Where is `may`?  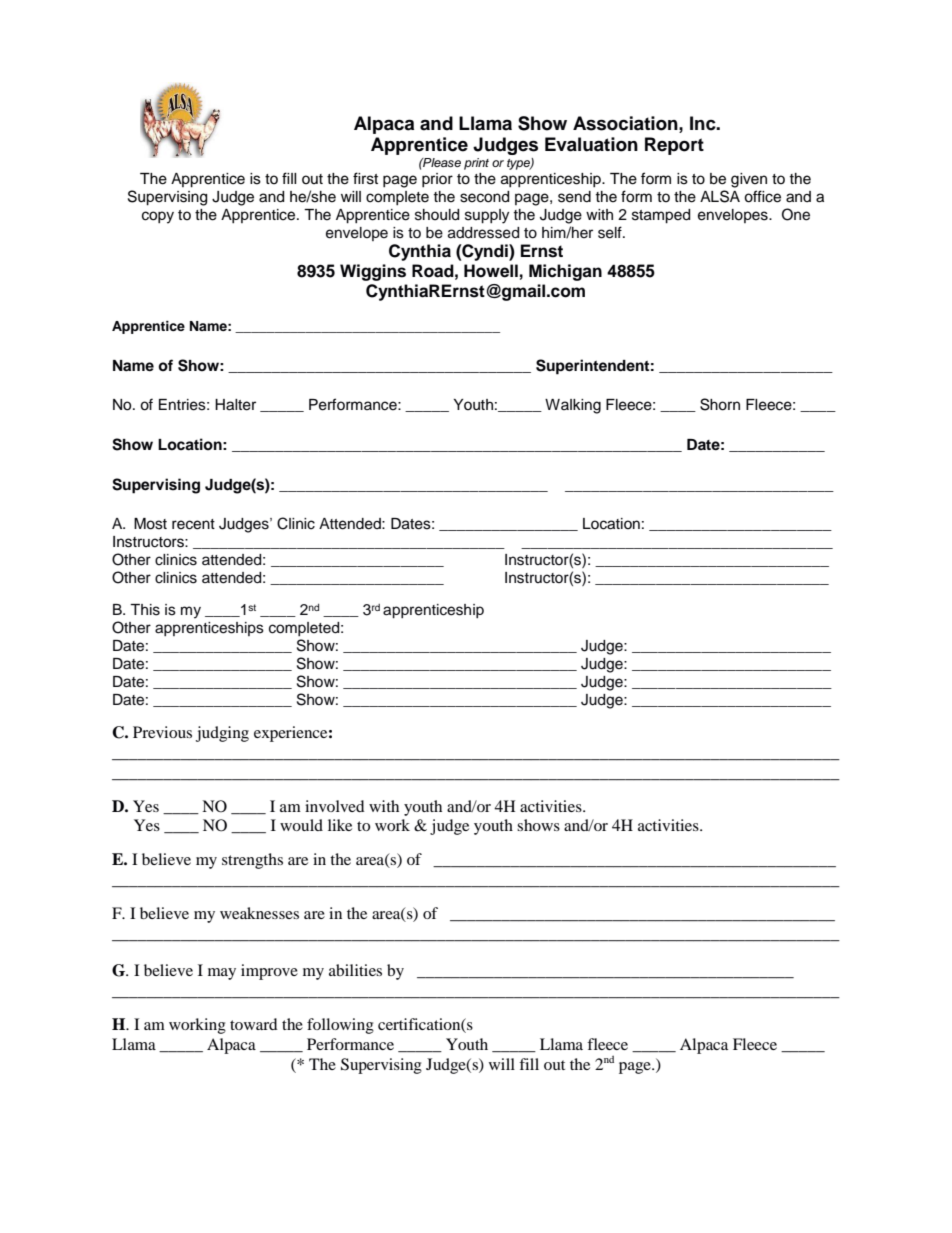 may is located at coordinates (222, 974).
